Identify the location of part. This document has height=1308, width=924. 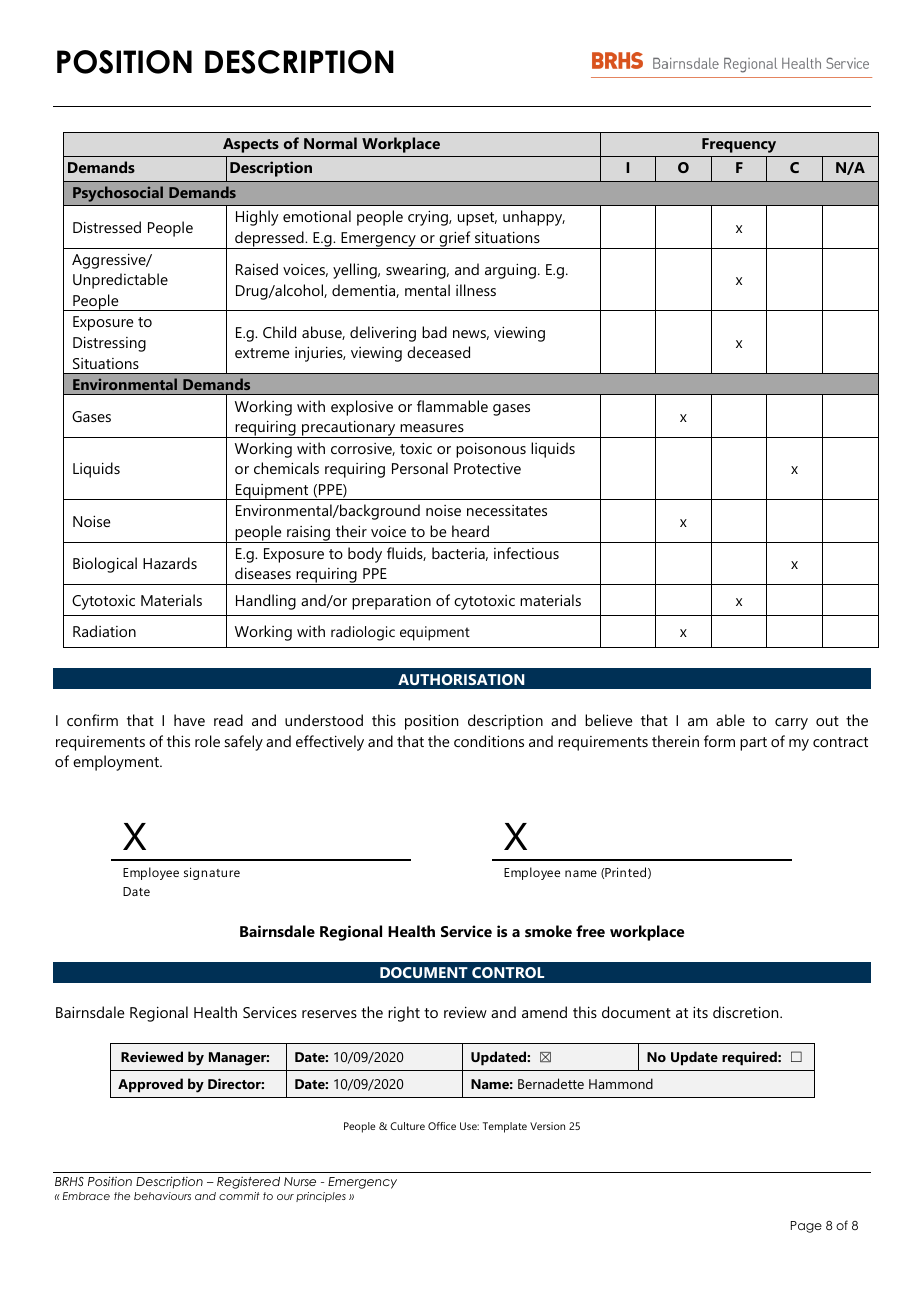
(753, 744).
